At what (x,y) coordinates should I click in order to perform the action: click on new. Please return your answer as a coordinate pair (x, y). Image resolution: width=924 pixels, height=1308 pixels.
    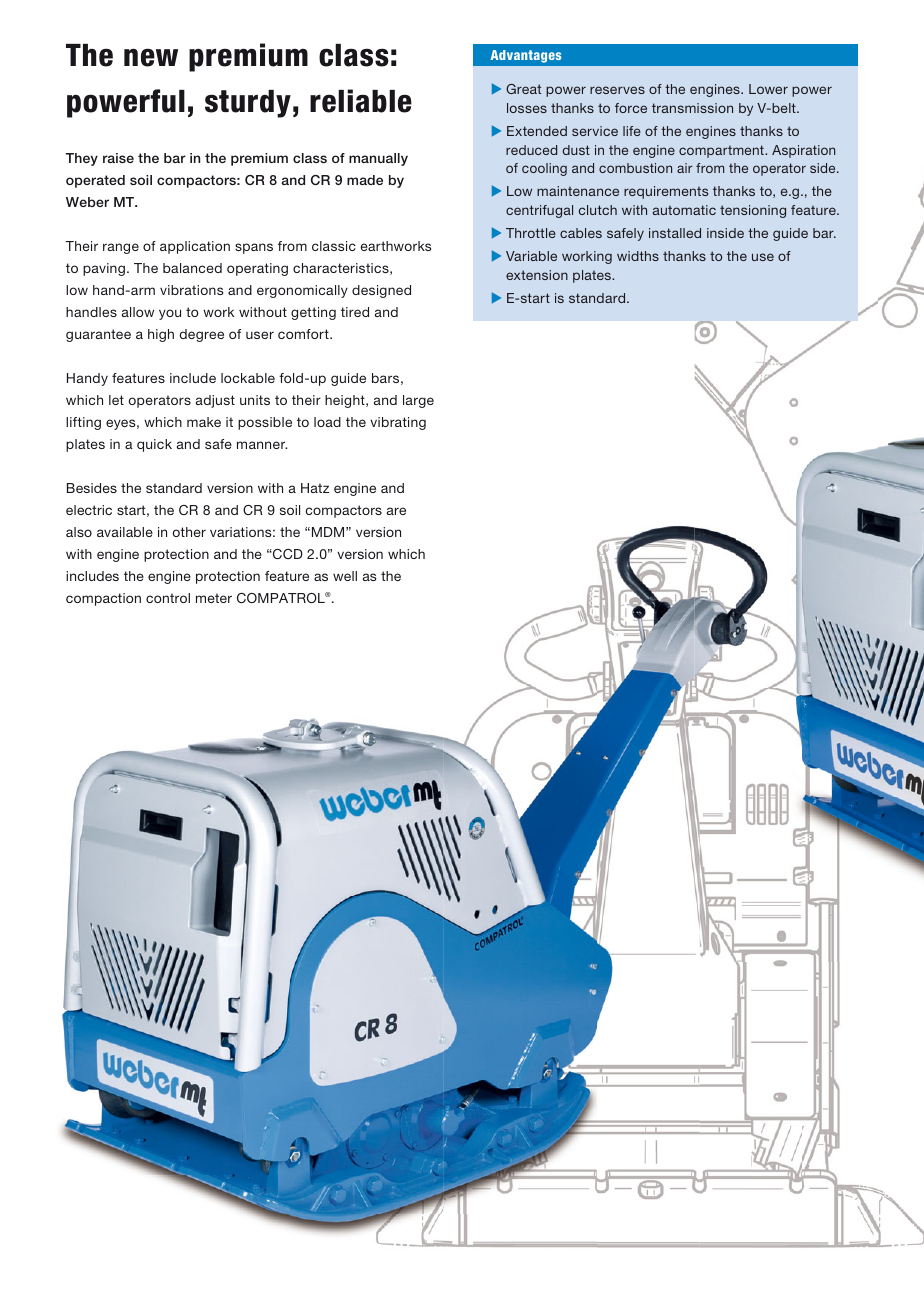
    Looking at the image, I should click on (151, 57).
